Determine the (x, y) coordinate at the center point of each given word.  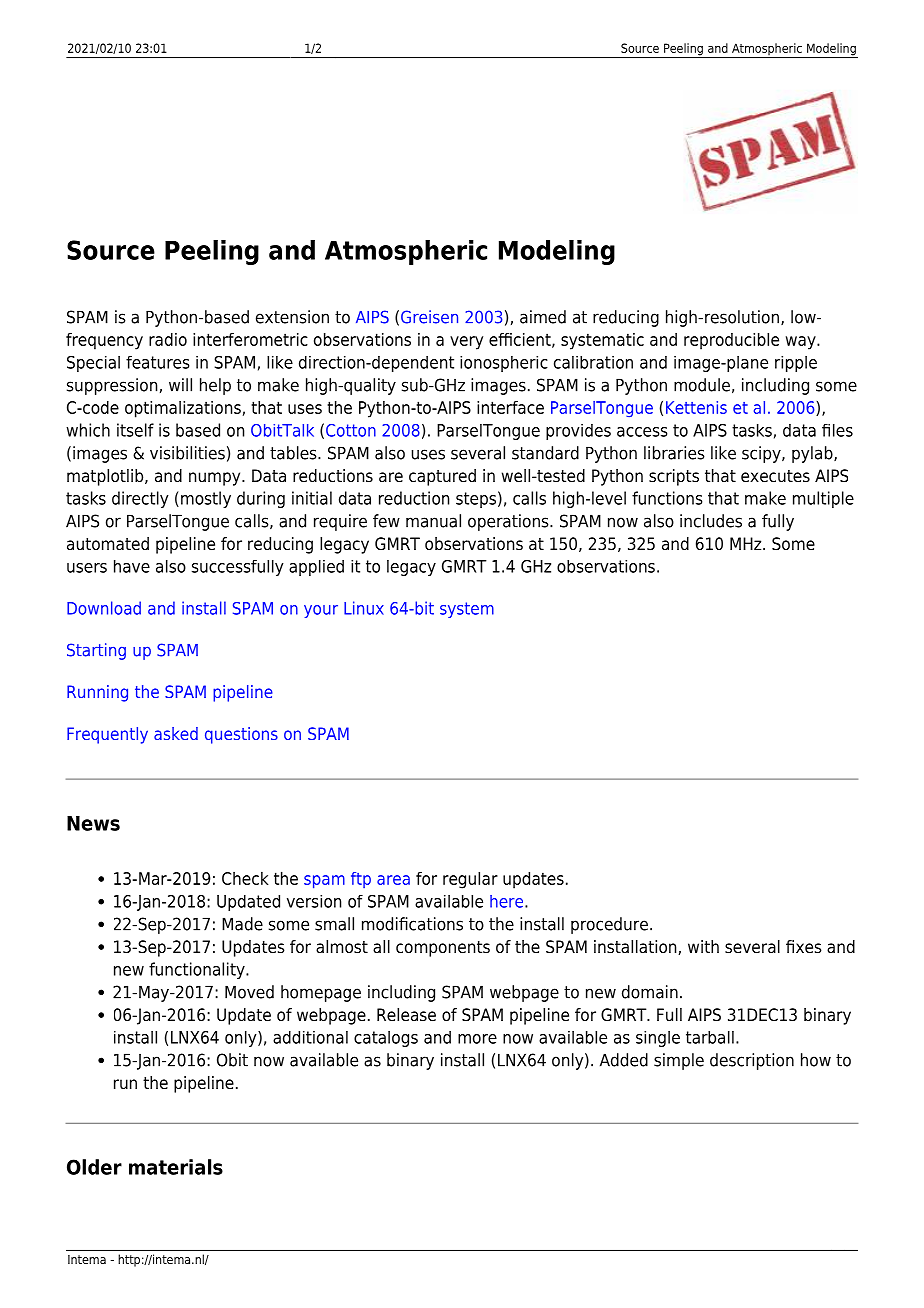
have (132, 566)
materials (176, 1167)
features (157, 362)
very (466, 343)
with (703, 946)
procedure (609, 925)
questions (241, 735)
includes (711, 521)
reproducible (731, 341)
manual (433, 521)
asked (176, 733)
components (443, 949)
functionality (198, 970)
